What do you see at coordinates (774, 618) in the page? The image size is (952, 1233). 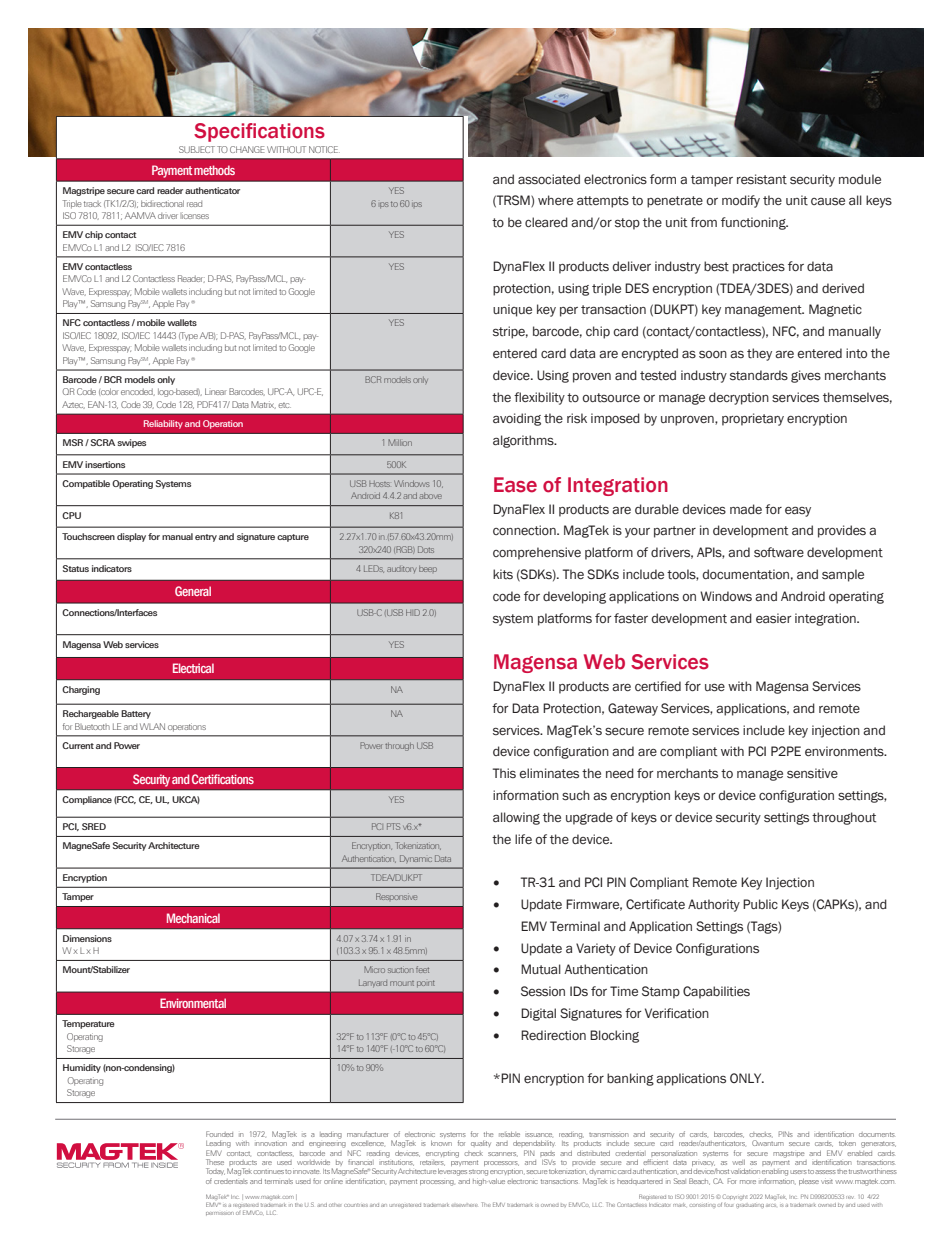 I see `easier` at bounding box center [774, 618].
